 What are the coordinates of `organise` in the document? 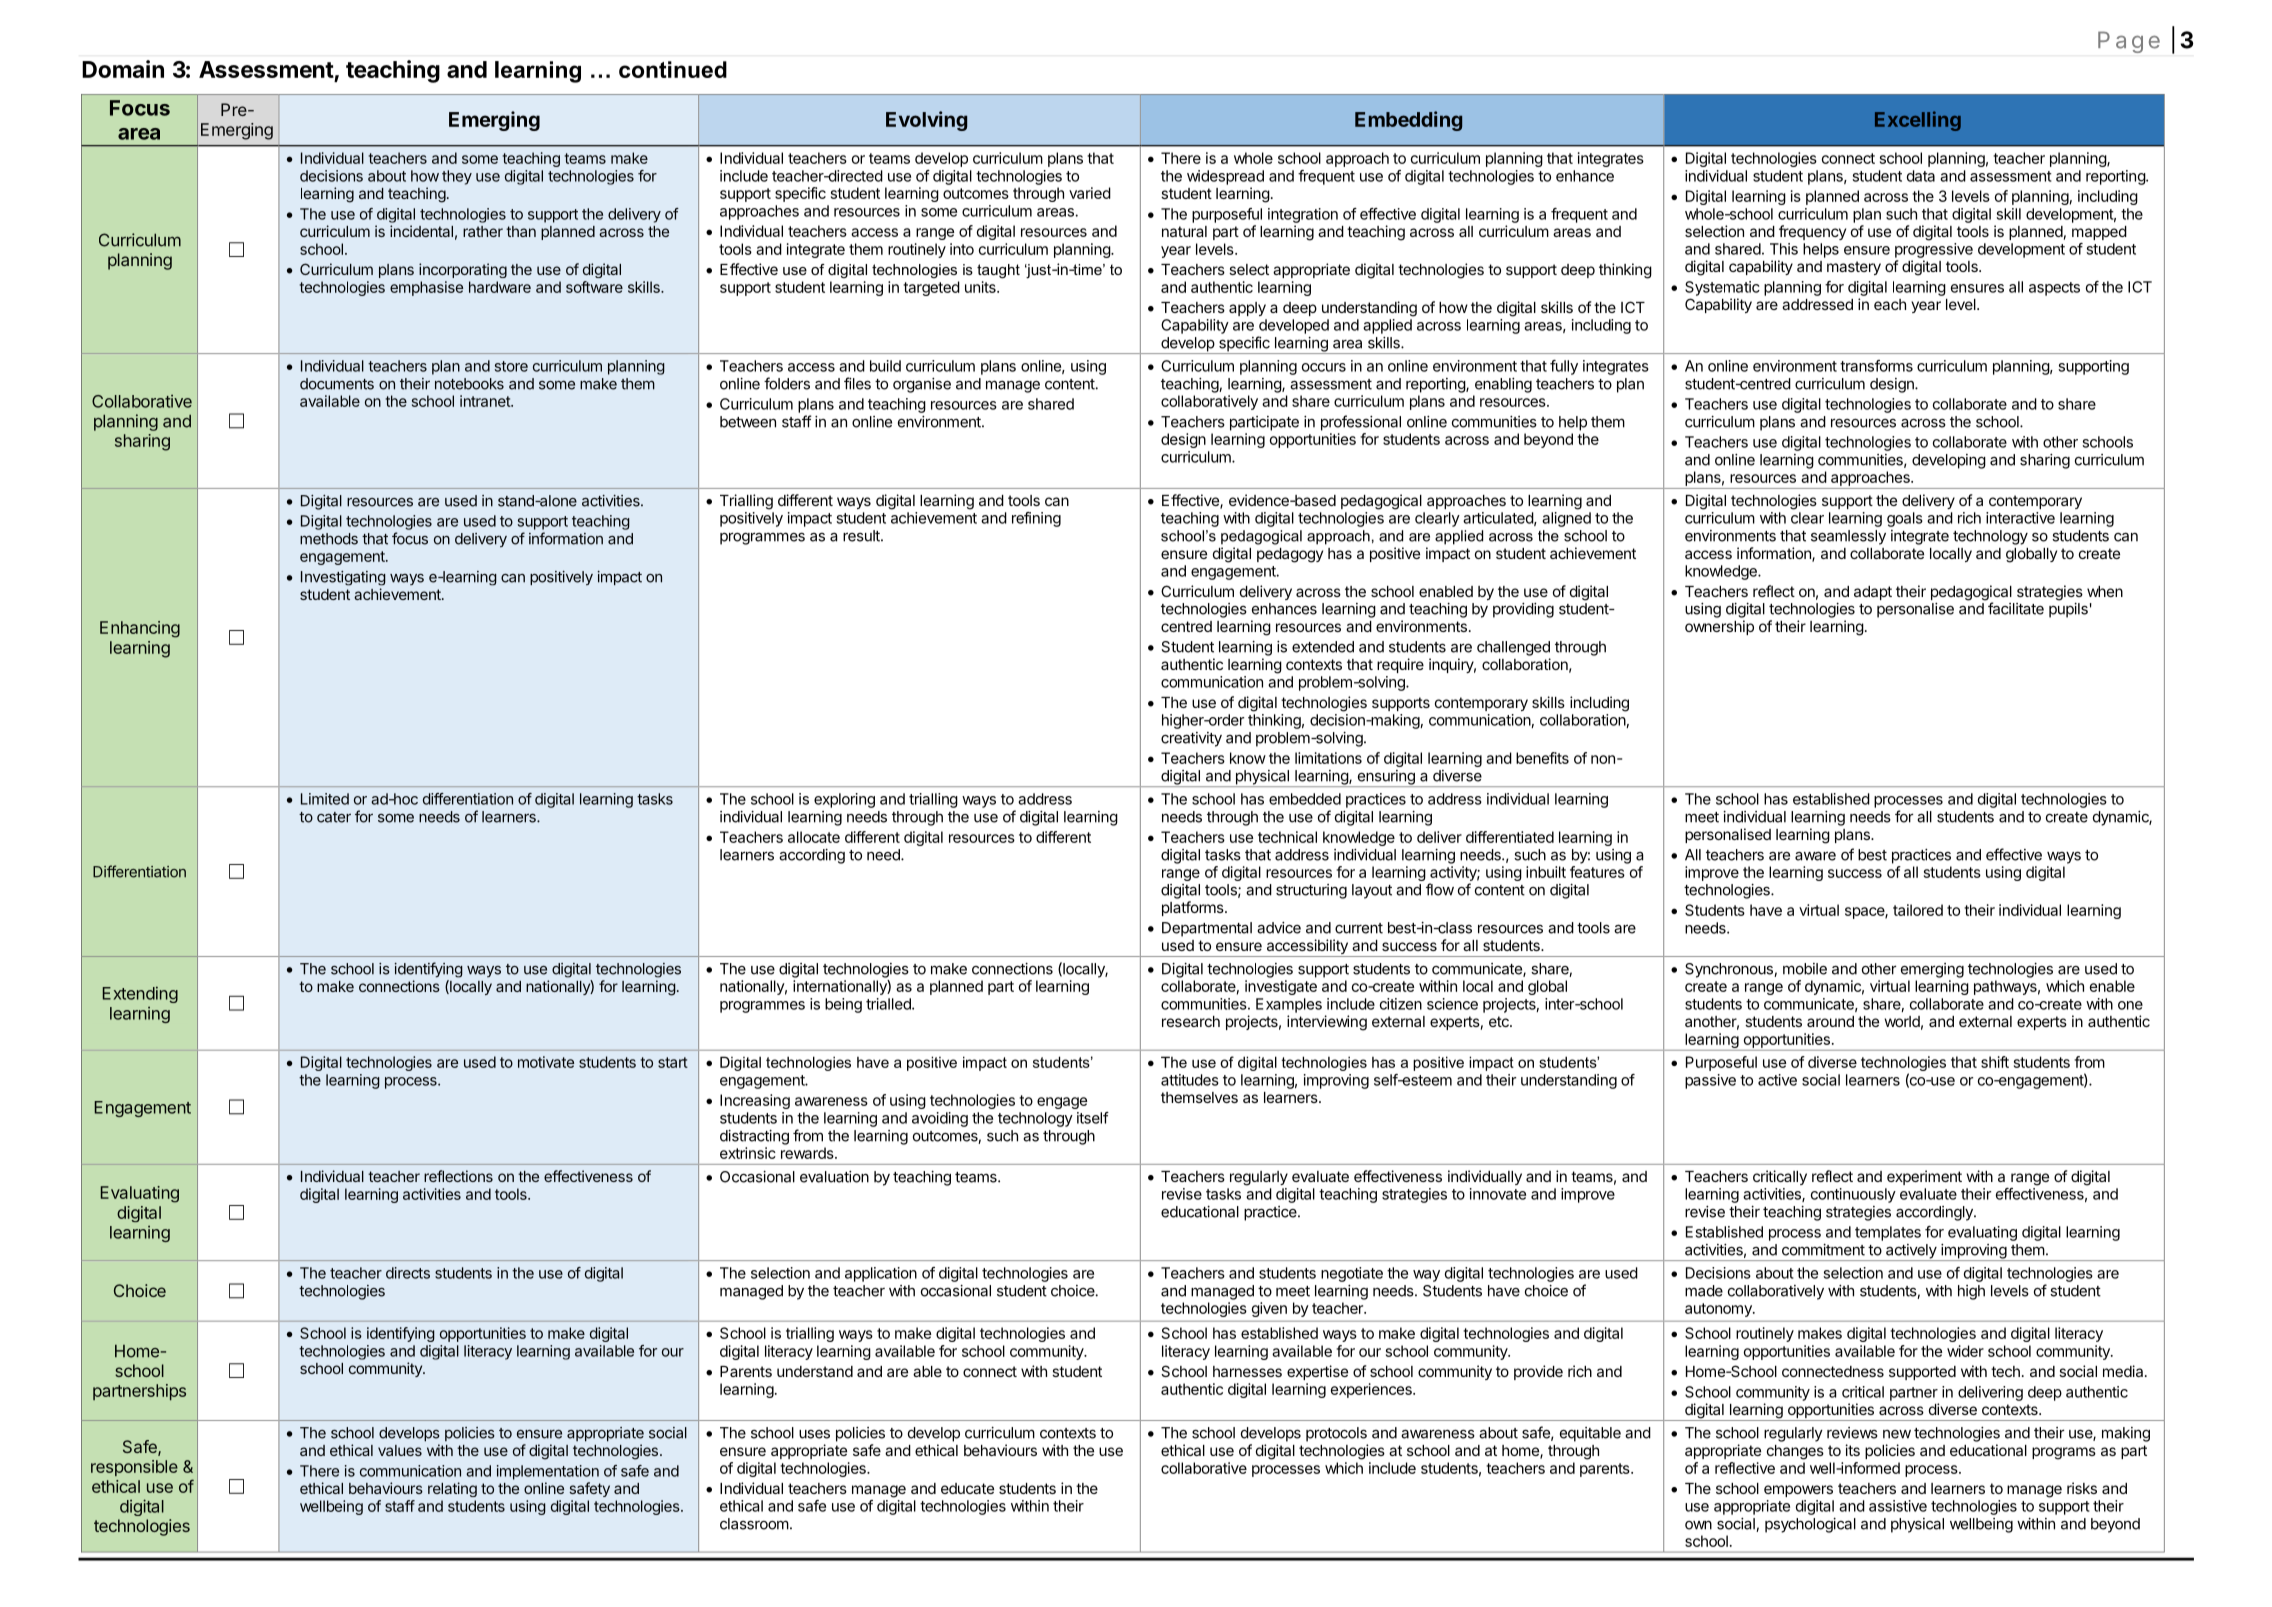 It's located at (922, 385).
